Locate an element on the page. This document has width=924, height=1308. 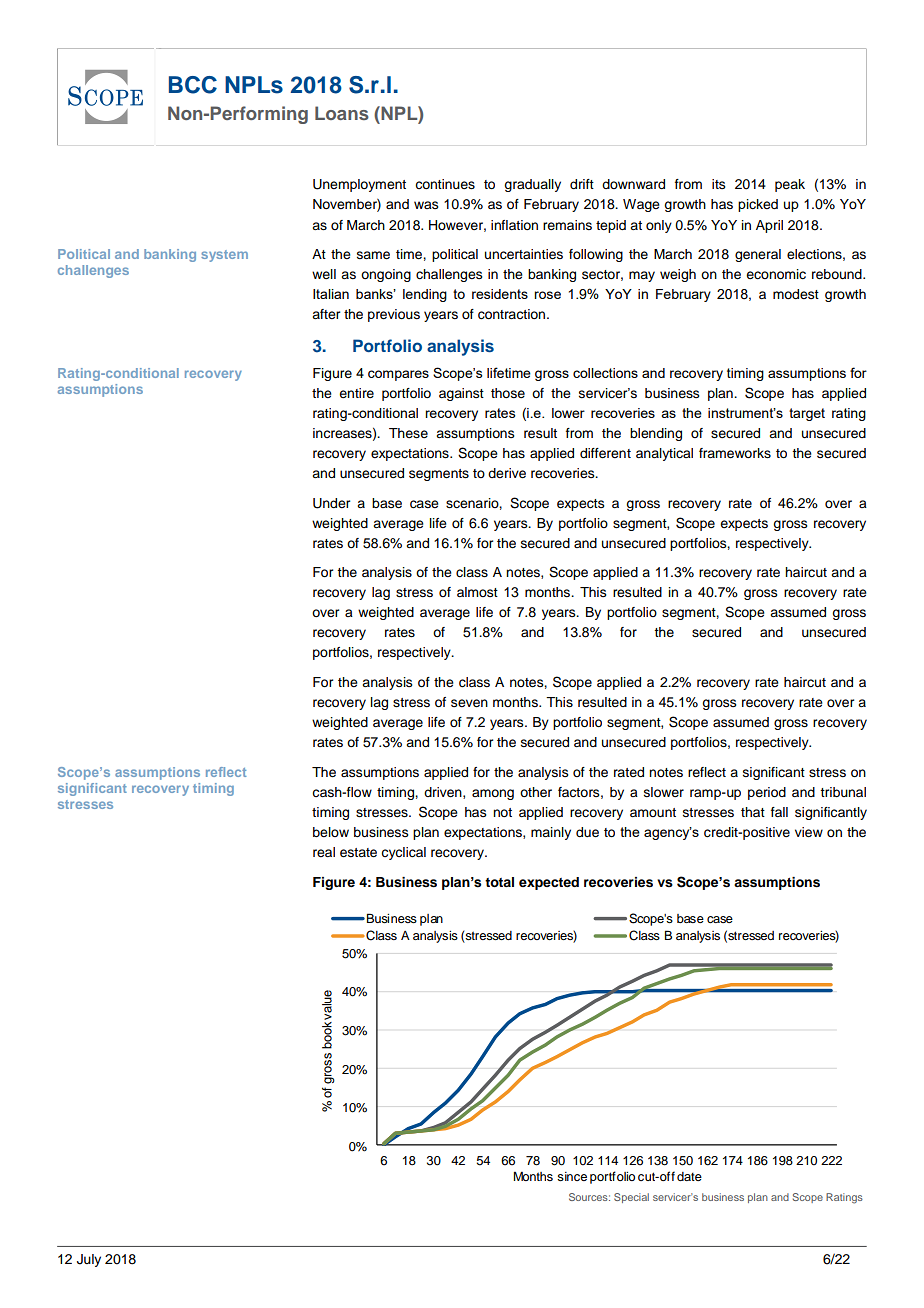
that is located at coordinates (753, 812).
